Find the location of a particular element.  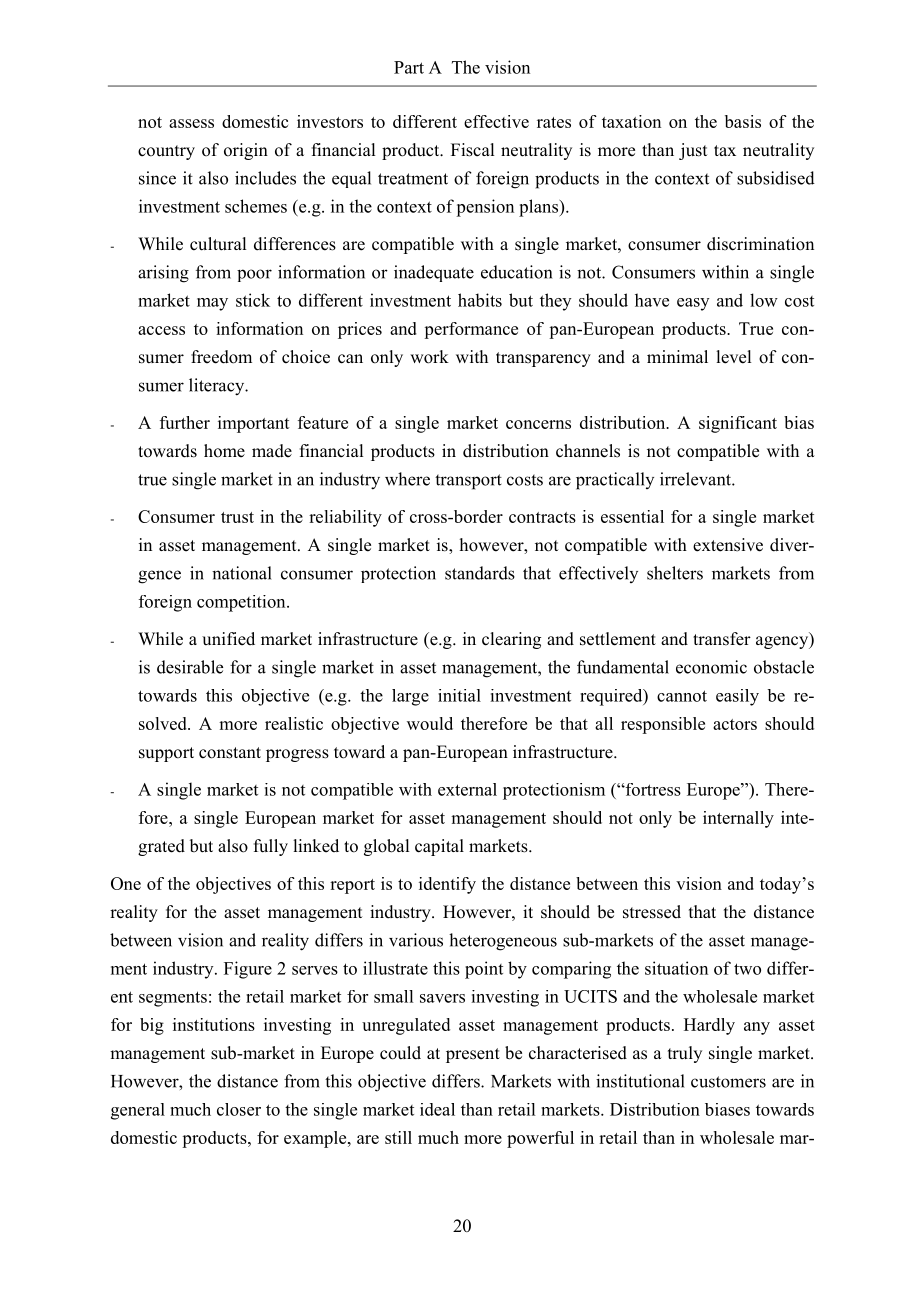

actors is located at coordinates (735, 724).
